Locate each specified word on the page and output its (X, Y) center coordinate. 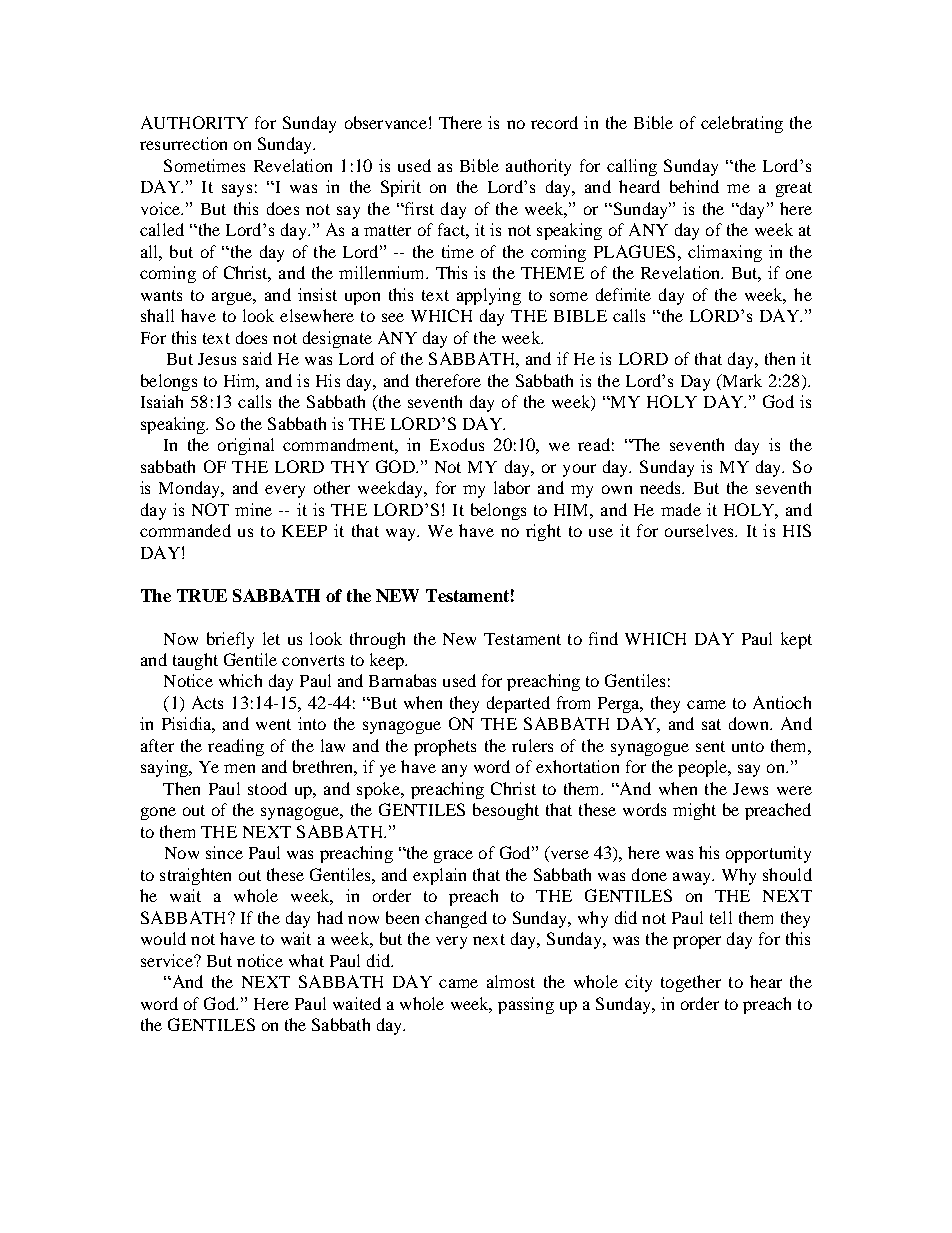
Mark (741, 380)
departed (518, 704)
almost (511, 981)
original (246, 446)
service (168, 960)
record (554, 122)
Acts (207, 702)
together (691, 983)
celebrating (742, 124)
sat (711, 724)
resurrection (183, 143)
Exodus (457, 444)
